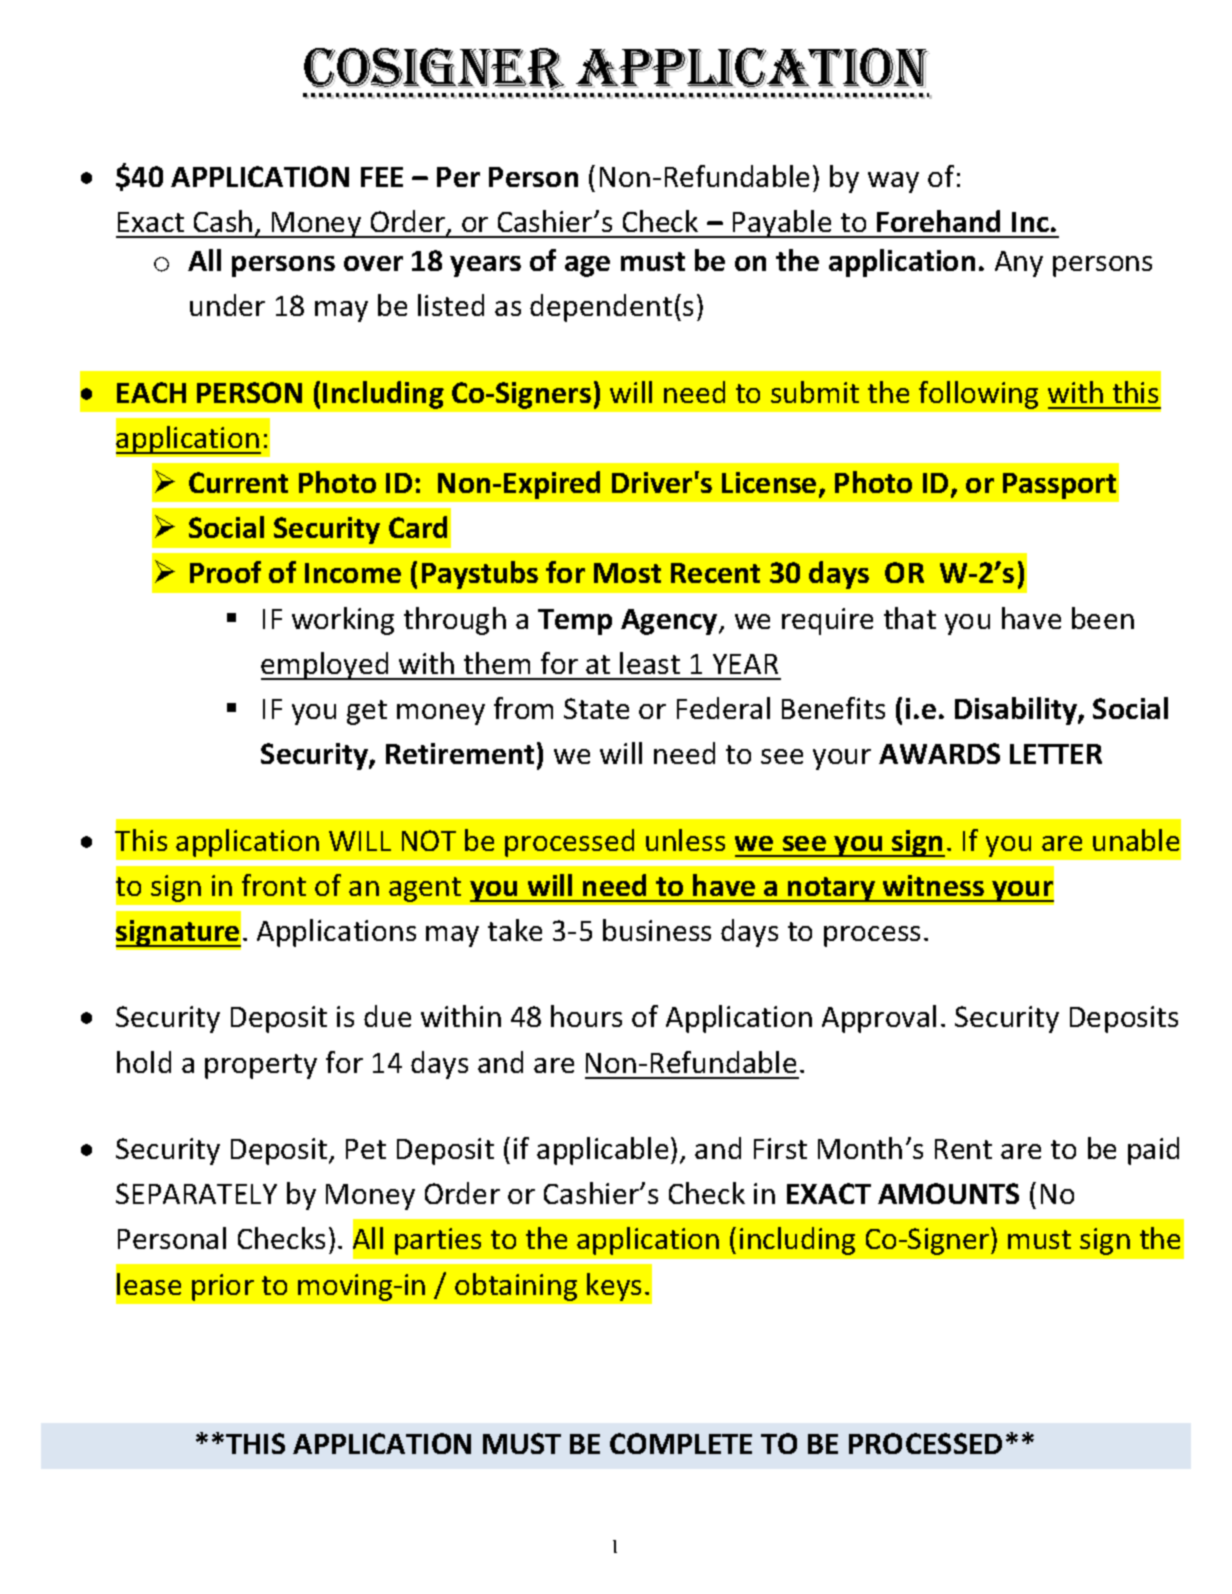 This document has width=1232, height=1594. I want to click on unless, so click(685, 840).
